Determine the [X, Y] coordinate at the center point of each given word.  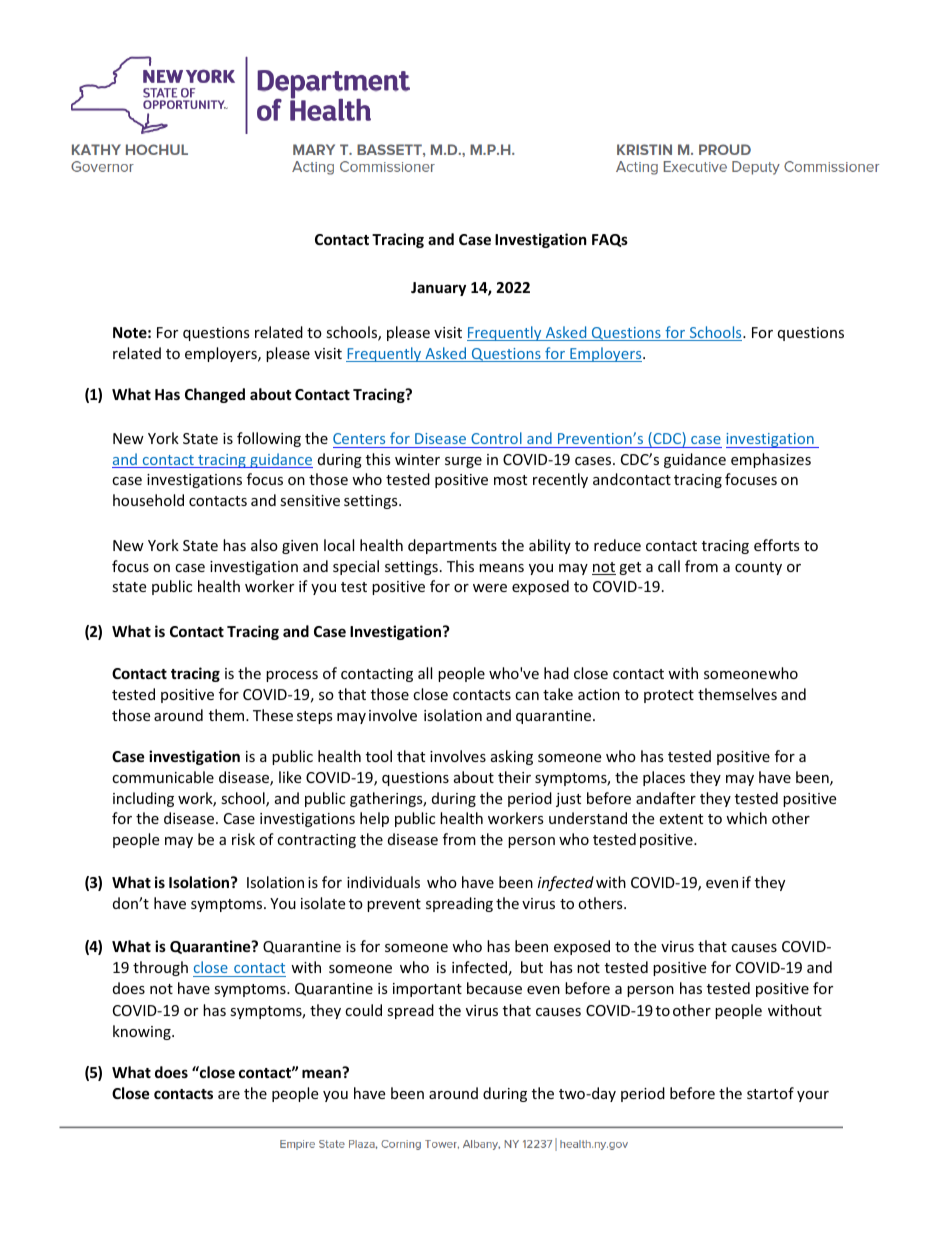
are [229, 1095]
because [494, 988]
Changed [215, 395]
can [527, 696]
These [273, 715]
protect [669, 696]
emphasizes [771, 460]
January [438, 289]
